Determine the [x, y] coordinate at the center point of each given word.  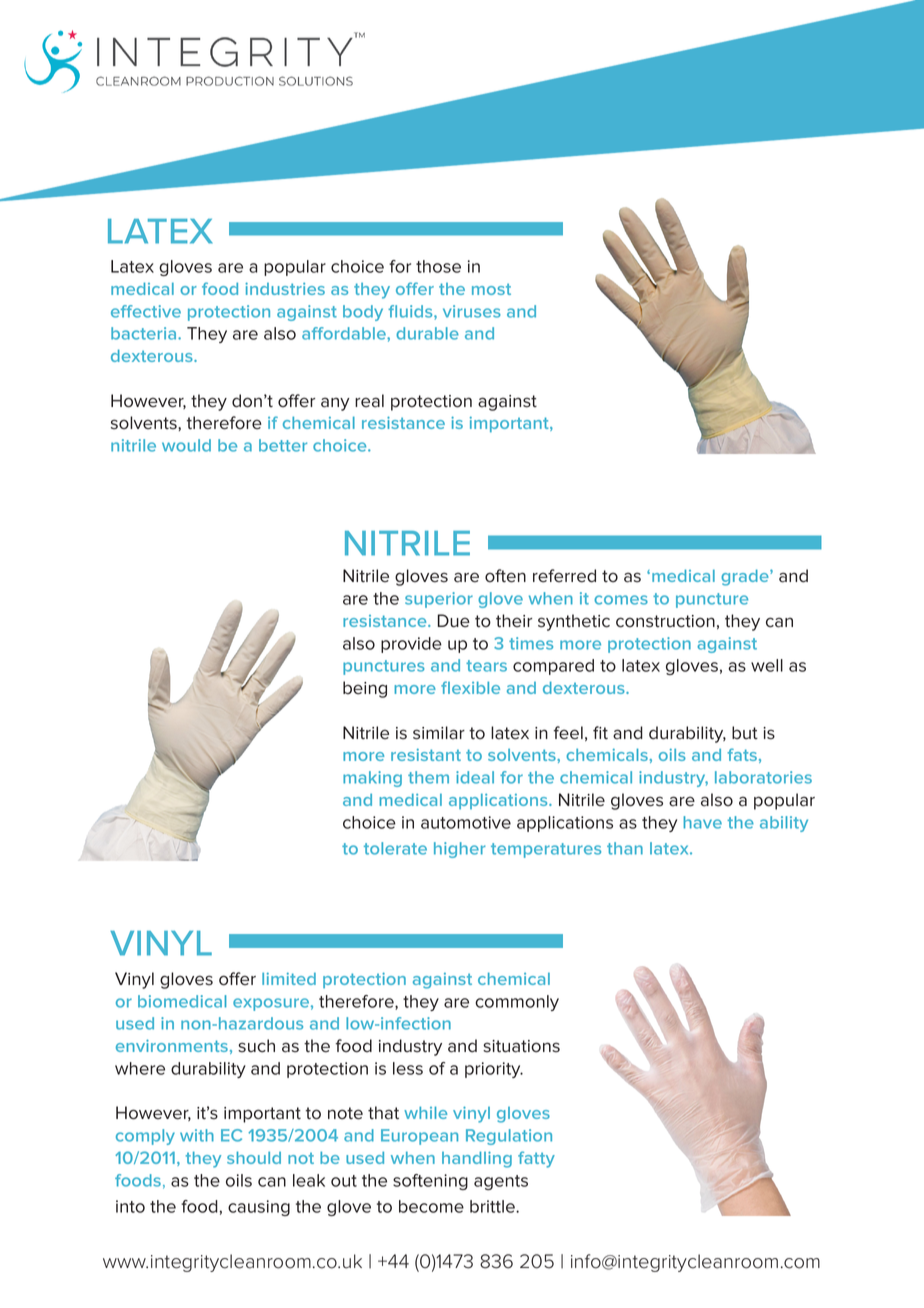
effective [146, 311]
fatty [536, 1159]
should [254, 1157]
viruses [472, 311]
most [491, 289]
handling [477, 1159]
